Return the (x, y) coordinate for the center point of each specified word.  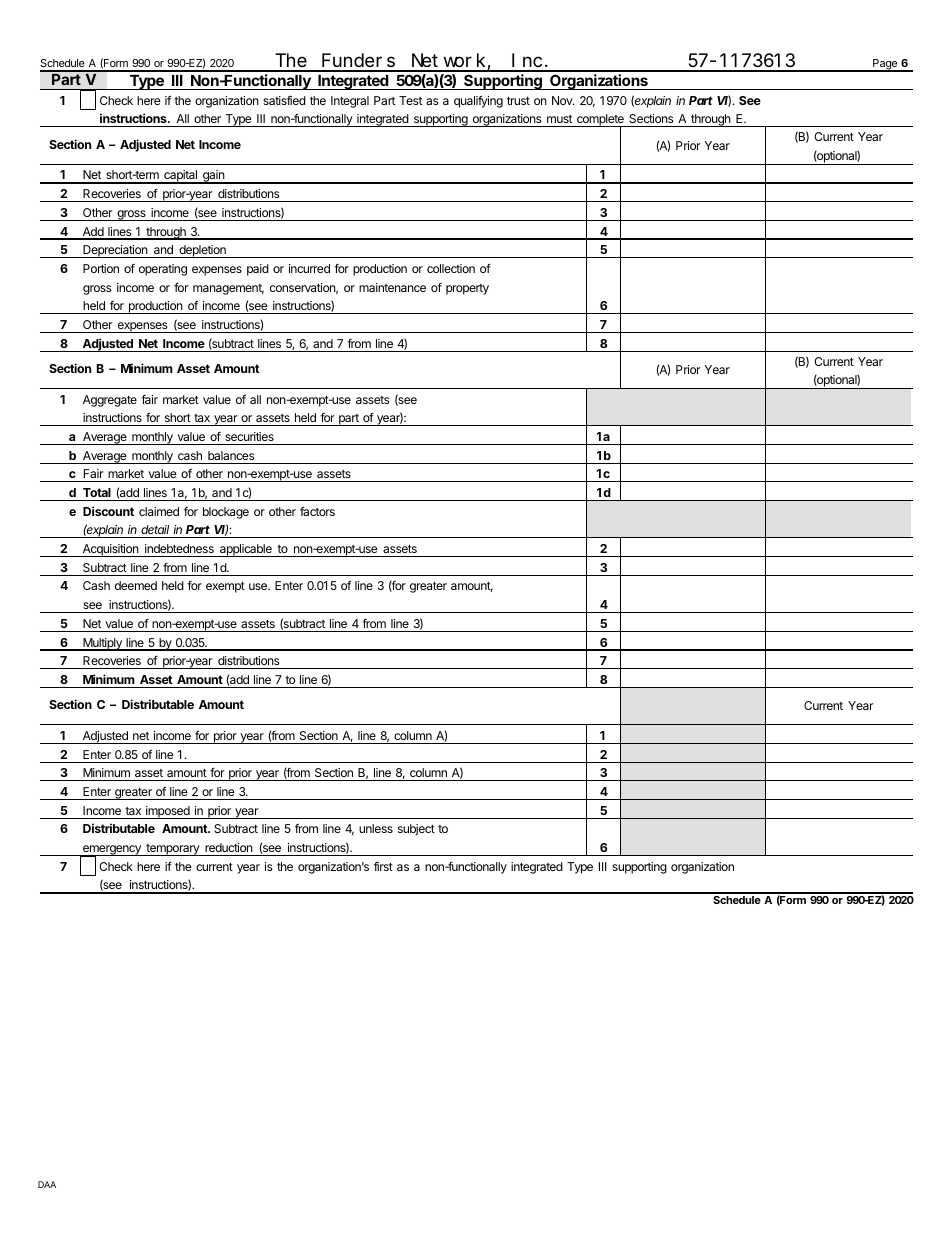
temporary (173, 850)
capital (180, 177)
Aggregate (110, 401)
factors (317, 511)
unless (376, 828)
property (467, 289)
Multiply (102, 644)
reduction (229, 847)
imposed (168, 812)
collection (451, 268)
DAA (47, 1184)
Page (885, 65)
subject (416, 830)
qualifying (478, 101)
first (383, 866)
